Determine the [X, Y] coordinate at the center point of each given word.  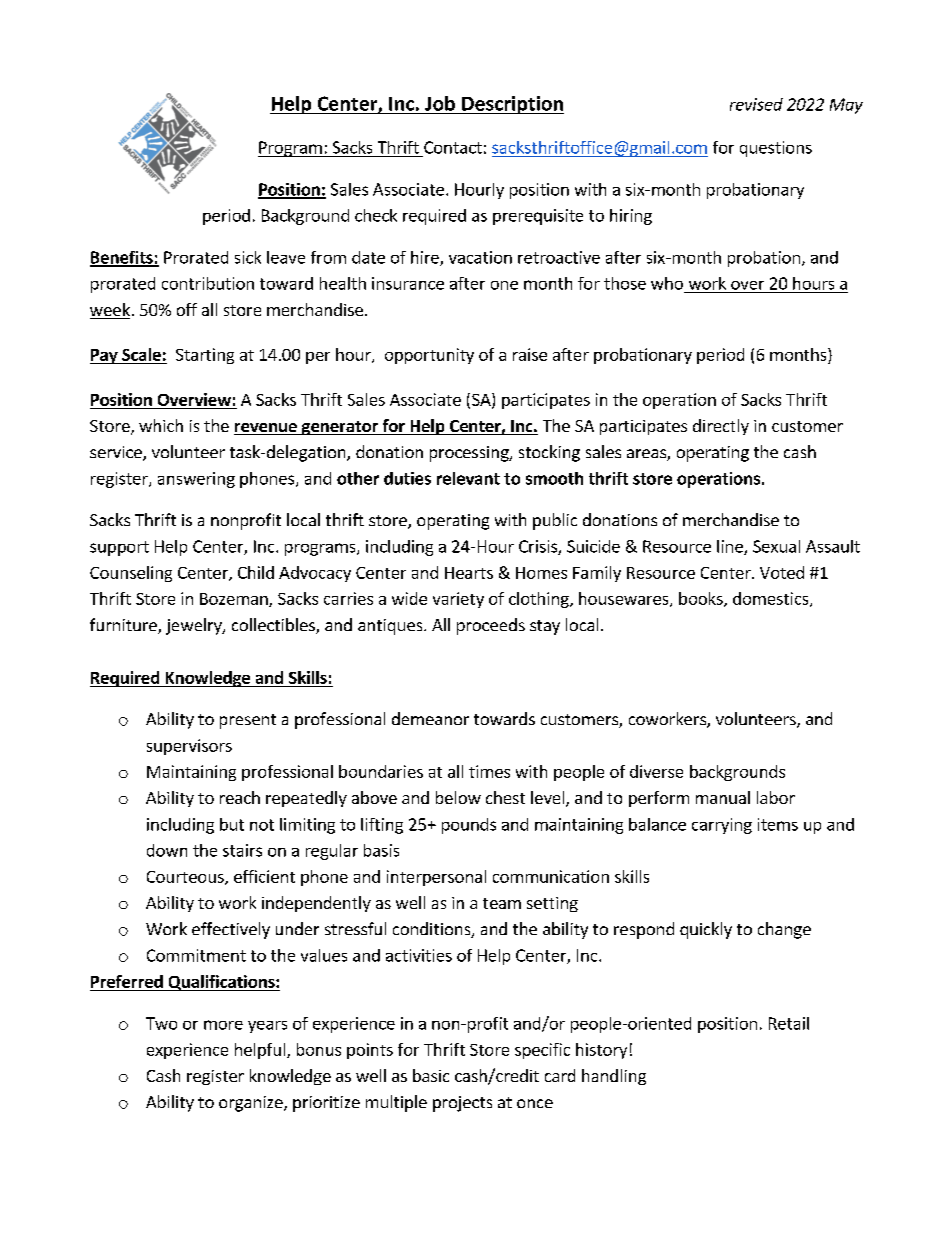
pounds [469, 826]
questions [776, 149]
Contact [453, 147]
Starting [205, 356]
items [778, 824]
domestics [772, 599]
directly [721, 427]
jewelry [195, 626]
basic [431, 1075]
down [167, 850]
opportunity [429, 356]
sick [248, 257]
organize [252, 1104]
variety [458, 600]
